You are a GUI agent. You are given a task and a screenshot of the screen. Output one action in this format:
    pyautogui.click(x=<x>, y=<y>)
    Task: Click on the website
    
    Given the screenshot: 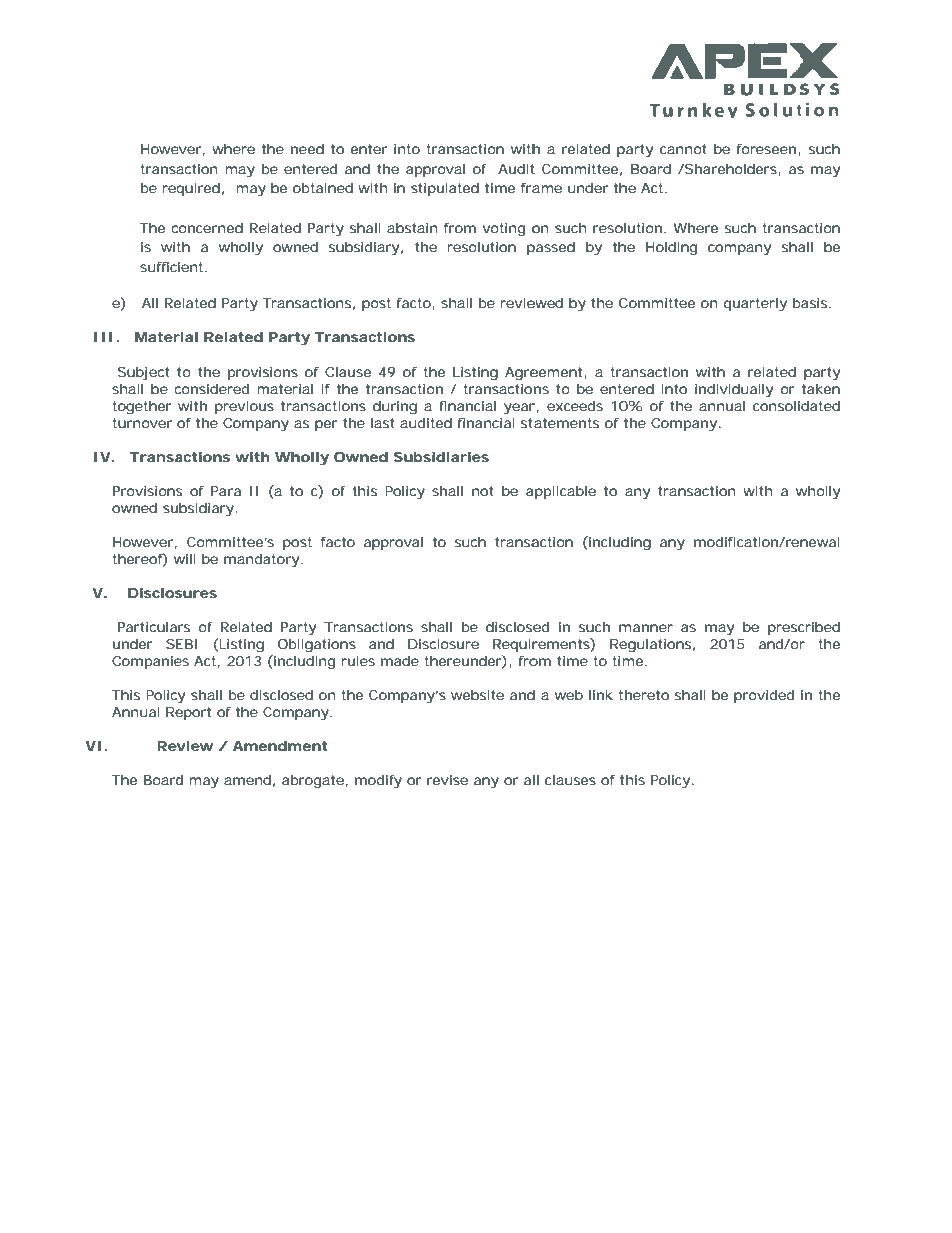 What is the action you would take?
    pyautogui.click(x=477, y=695)
